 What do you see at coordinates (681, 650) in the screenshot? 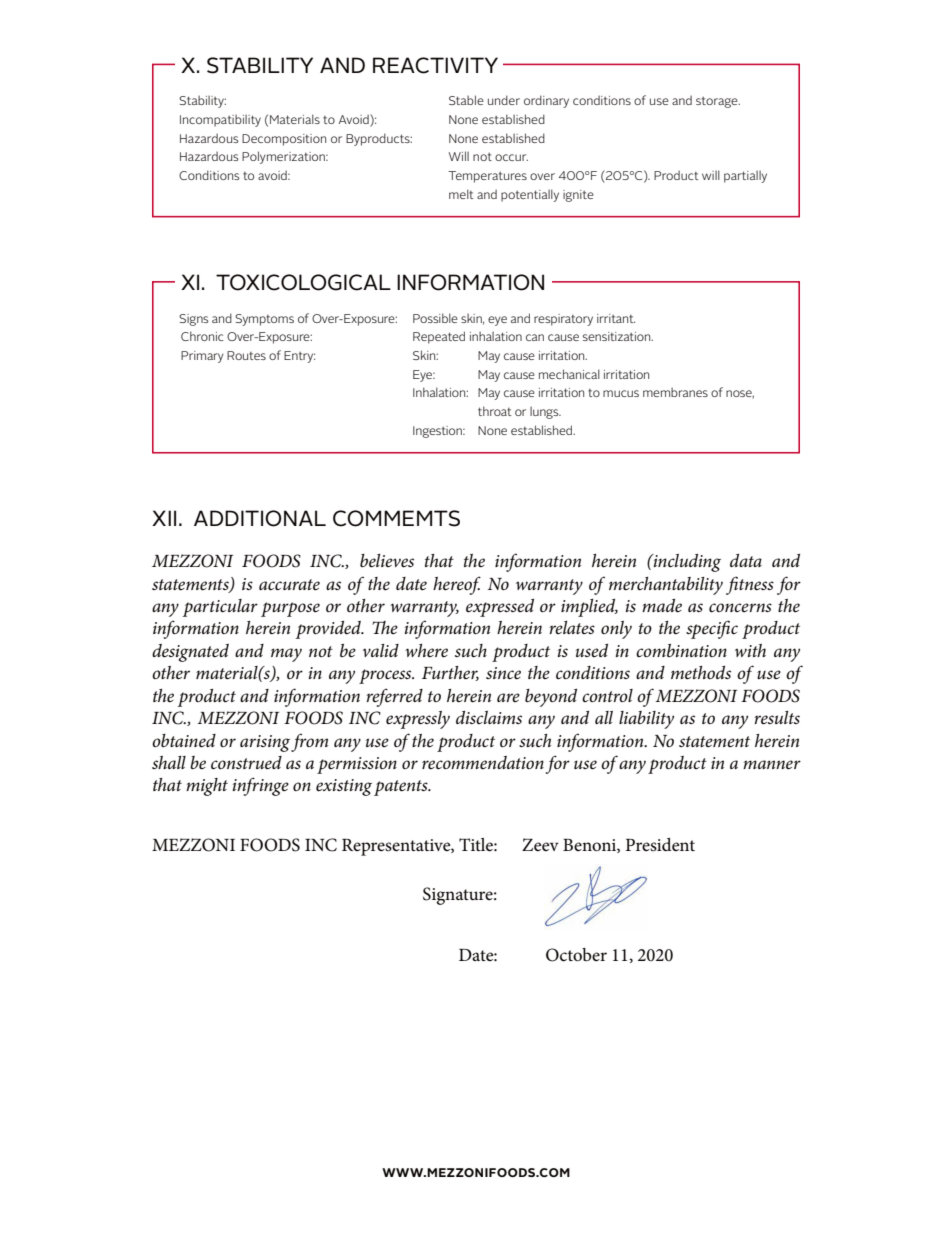
I see `combination` at bounding box center [681, 650].
